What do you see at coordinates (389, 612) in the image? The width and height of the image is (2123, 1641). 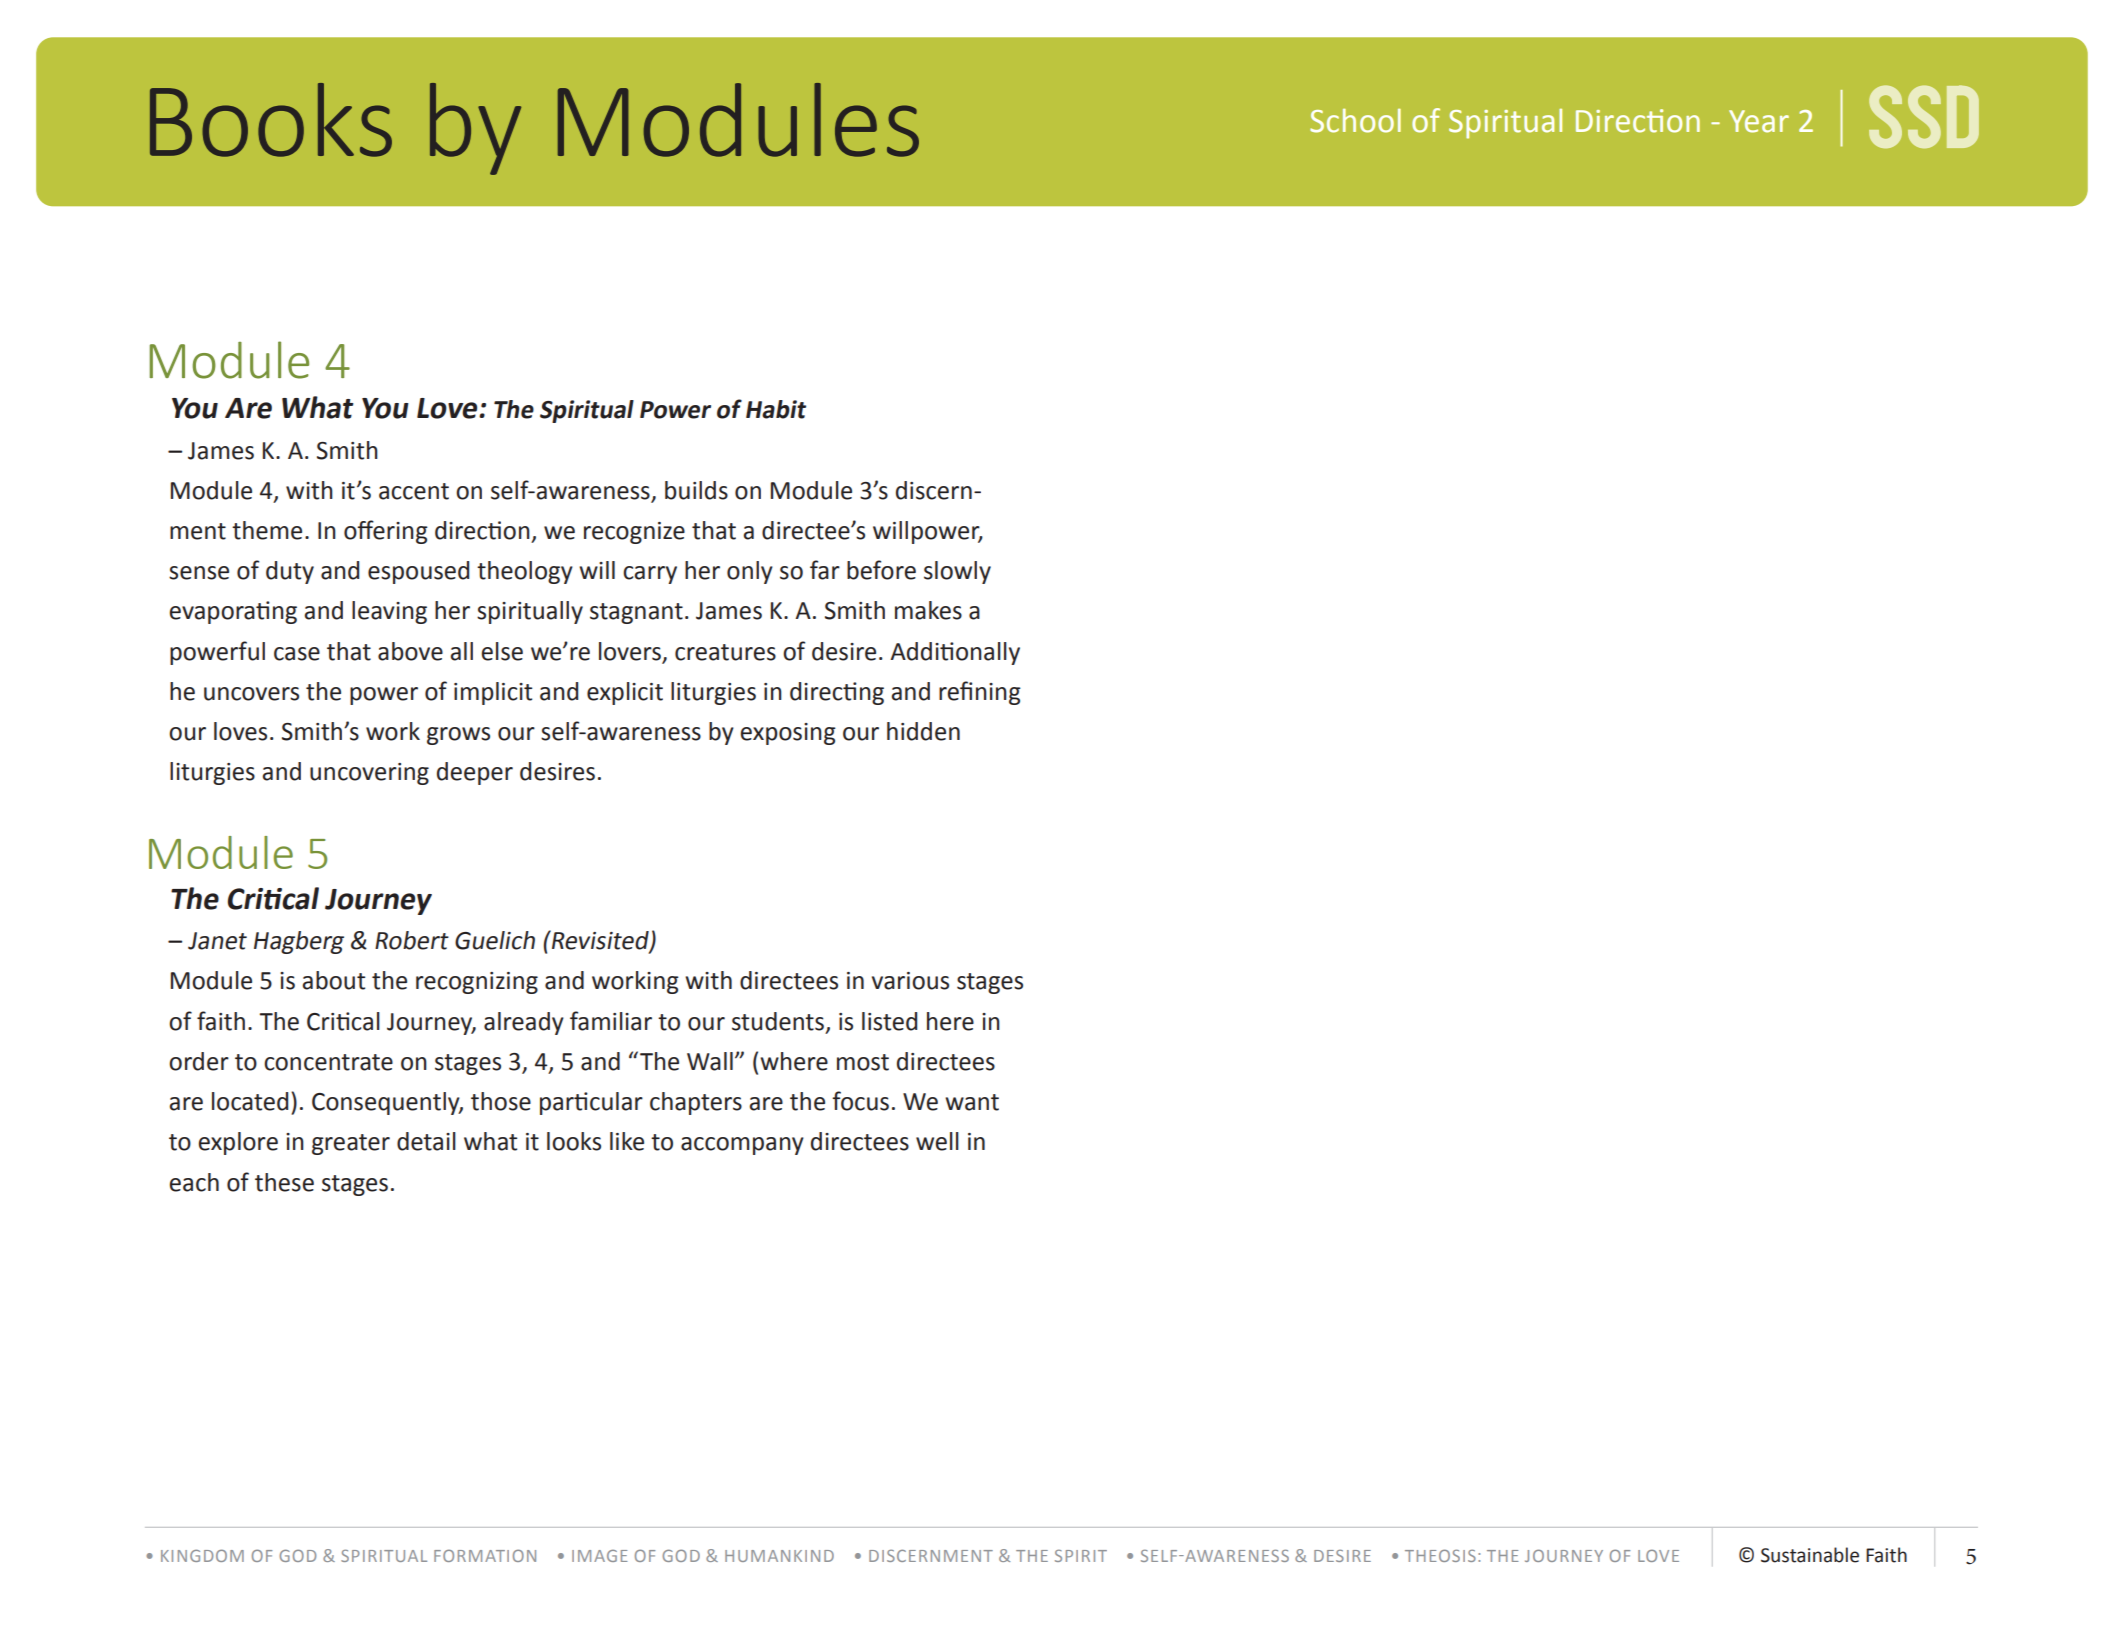 I see `leaving` at bounding box center [389, 612].
